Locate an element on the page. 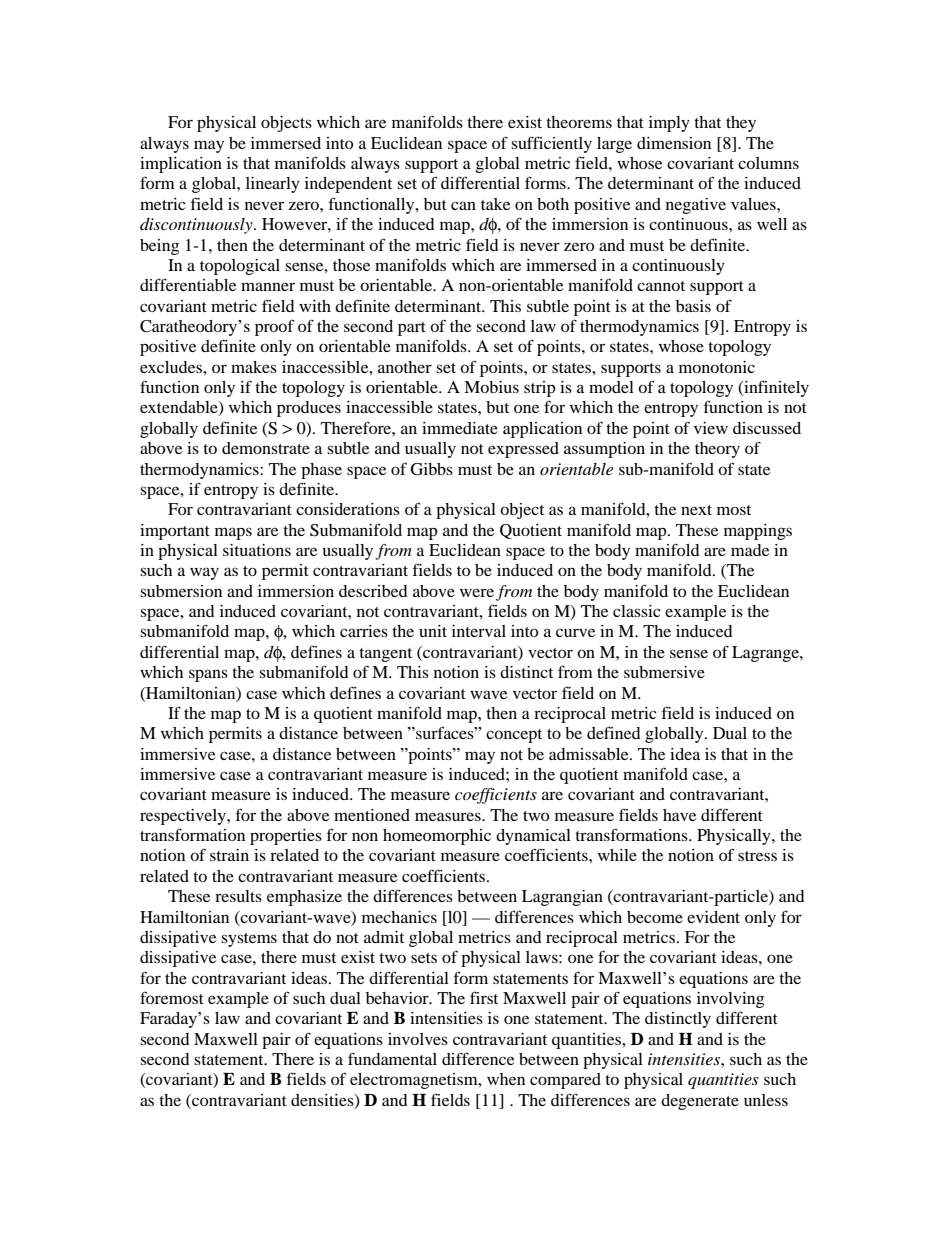 The height and width of the document is (1233, 952). take is located at coordinates (495, 204).
